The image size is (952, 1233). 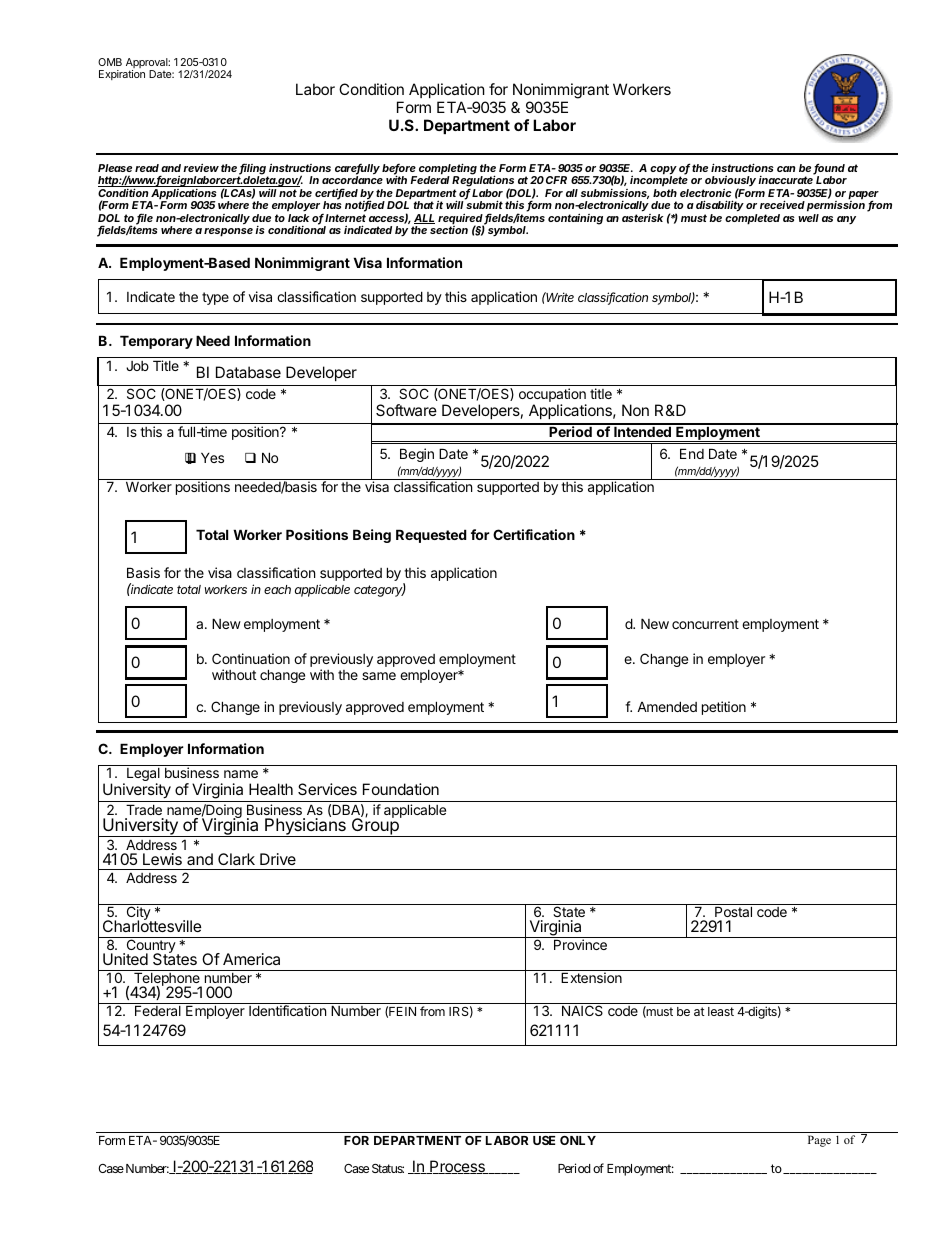 What do you see at coordinates (156, 342) in the screenshot?
I see `Temporary` at bounding box center [156, 342].
